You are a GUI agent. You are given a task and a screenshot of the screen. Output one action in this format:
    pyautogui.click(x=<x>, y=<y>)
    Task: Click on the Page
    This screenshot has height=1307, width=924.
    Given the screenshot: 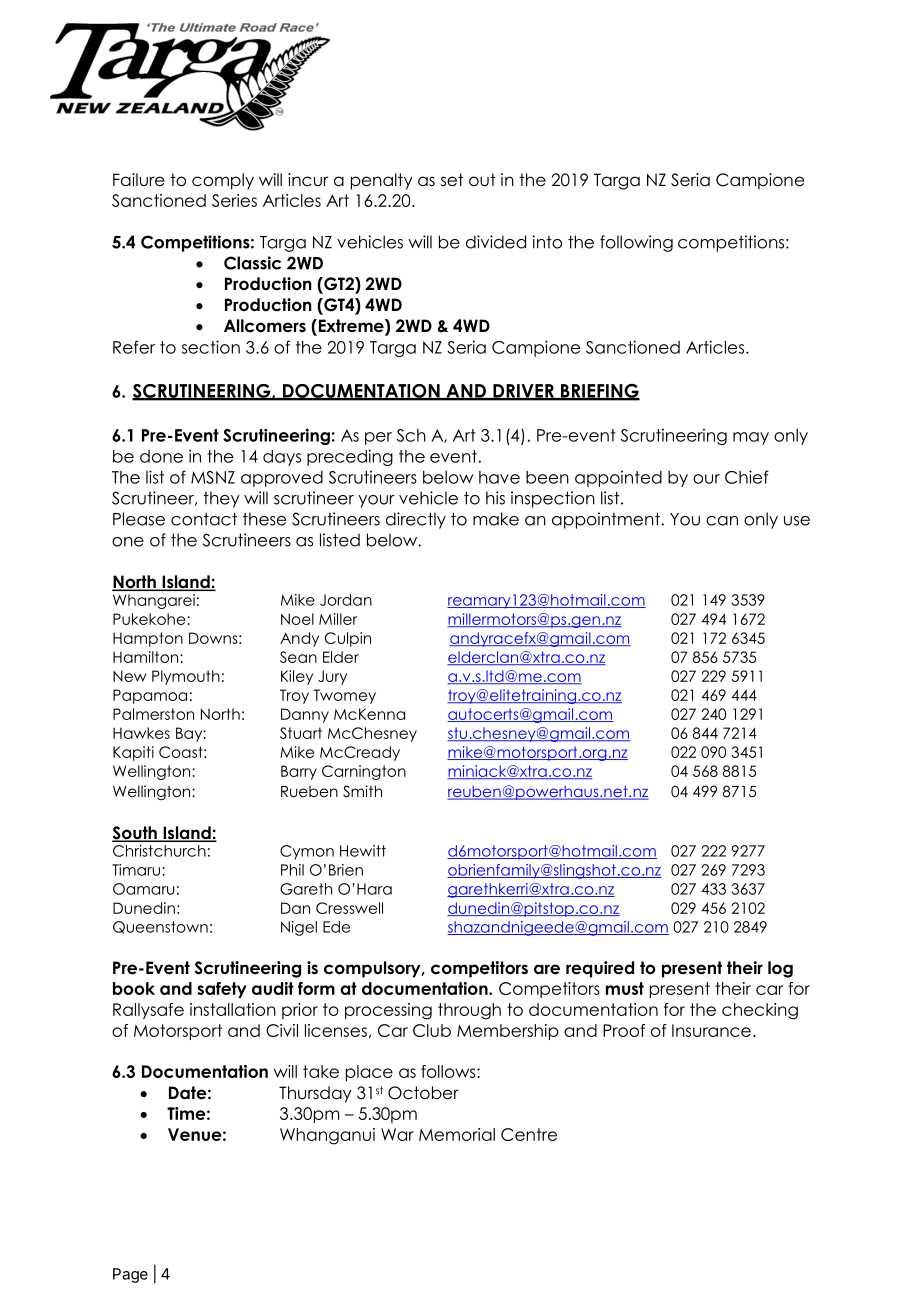 What is the action you would take?
    pyautogui.click(x=130, y=1275)
